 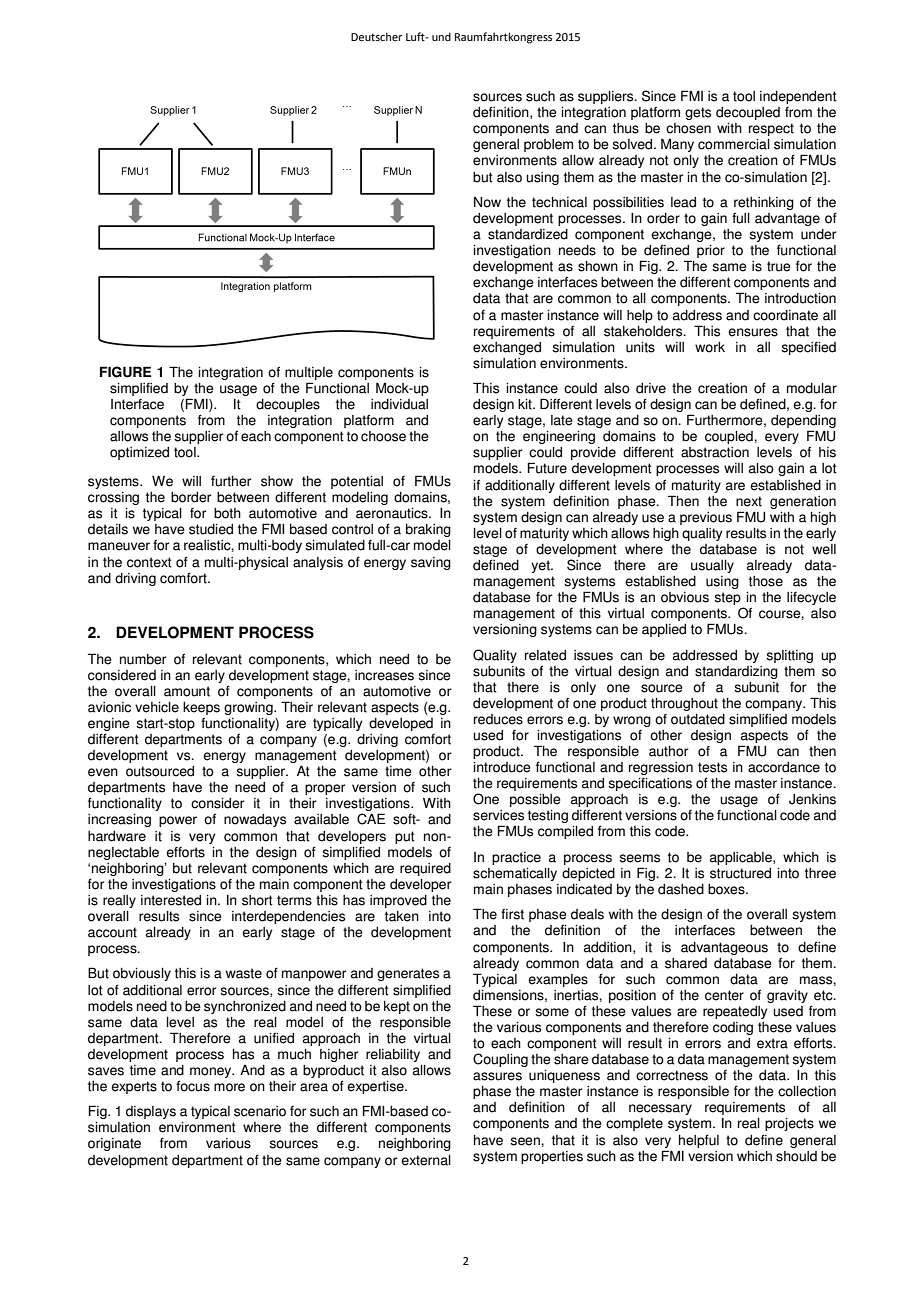 I want to click on boxes, so click(x=727, y=889).
